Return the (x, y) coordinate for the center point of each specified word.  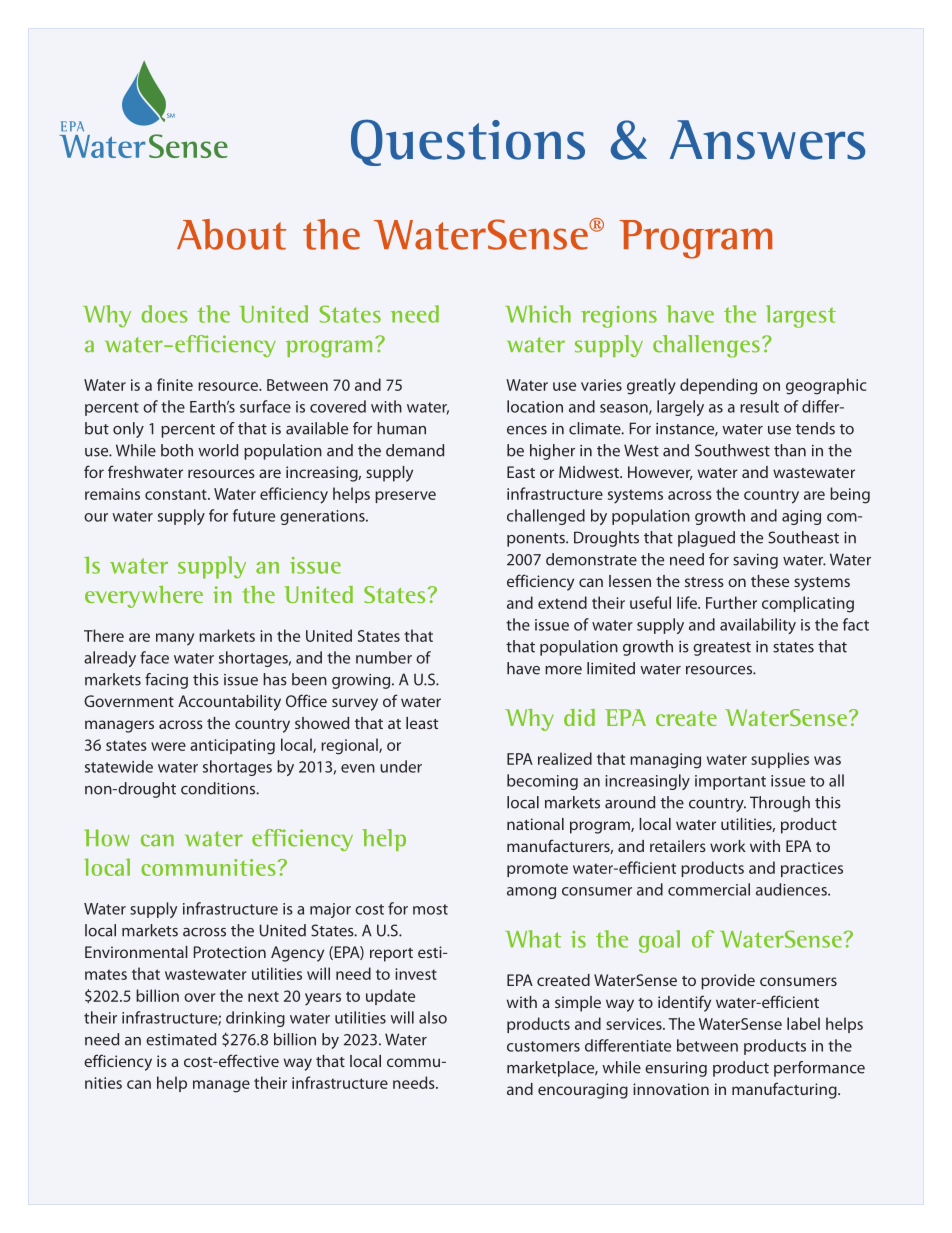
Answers (767, 140)
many (175, 639)
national (535, 824)
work (728, 846)
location (535, 406)
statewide (119, 766)
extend (562, 602)
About (231, 234)
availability (758, 626)
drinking (255, 1019)
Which (538, 314)
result (759, 406)
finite (175, 384)
